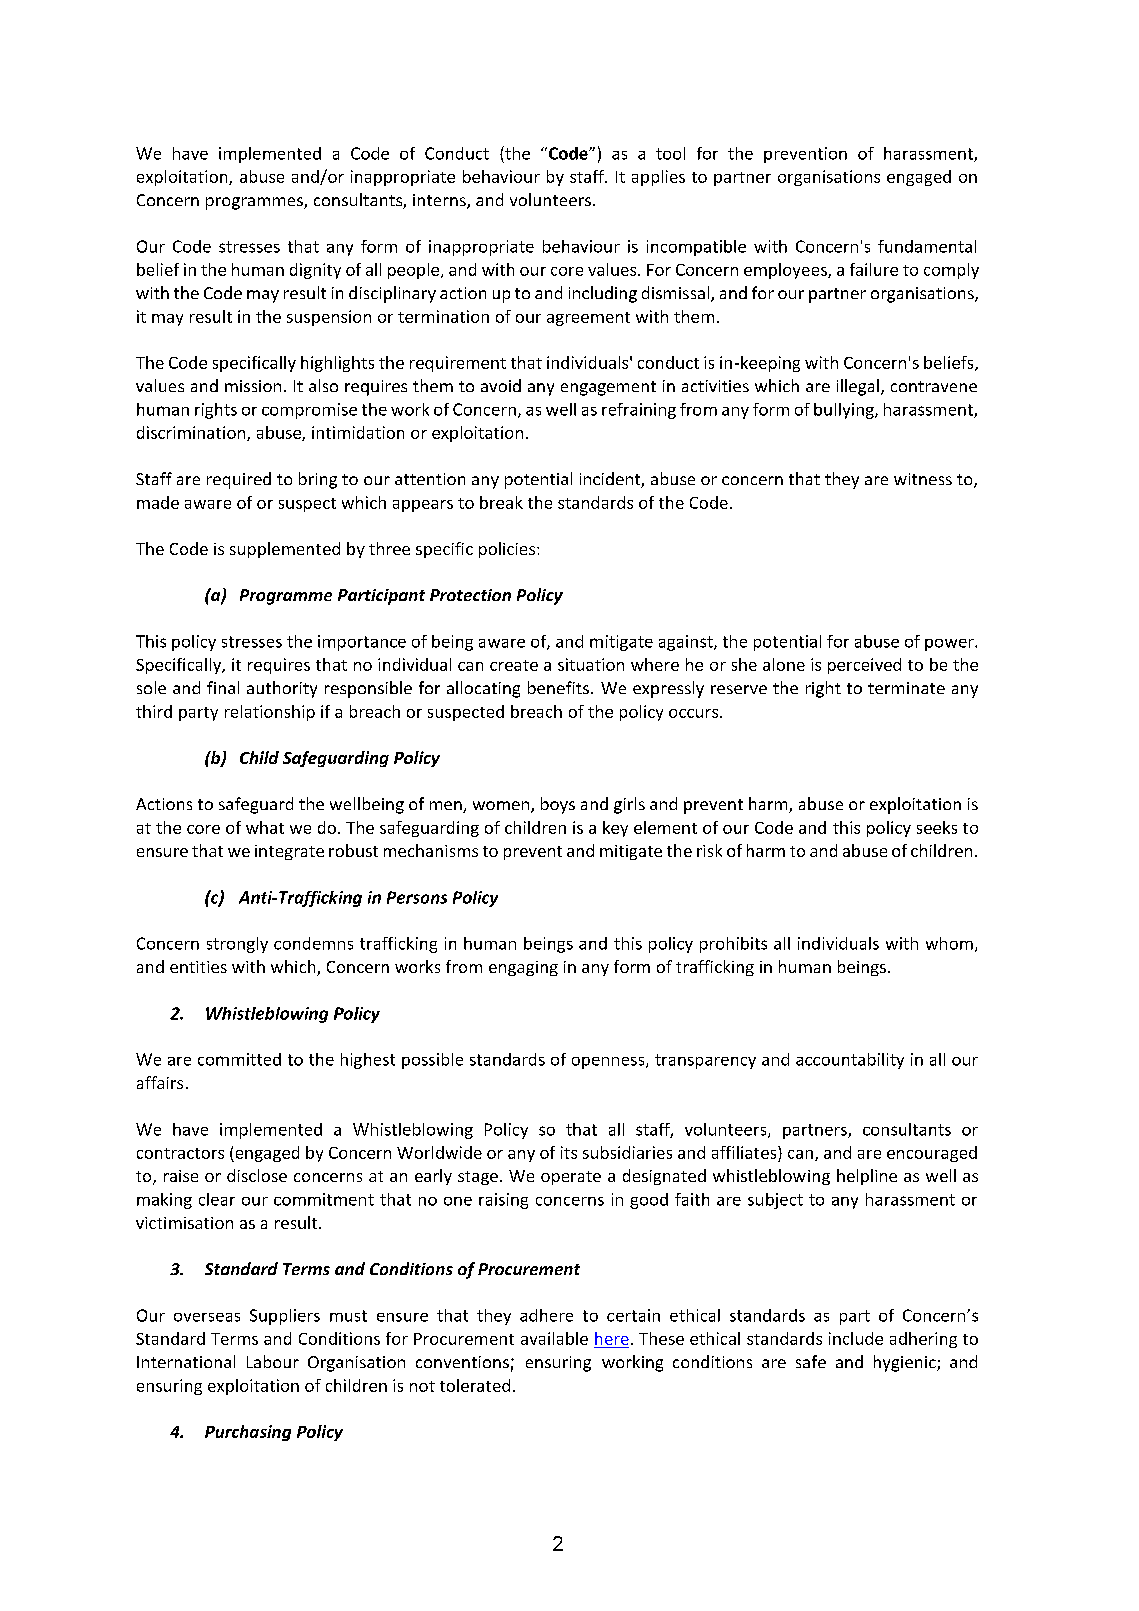  Describe the element at coordinates (554, 1338) in the screenshot. I see `available` at that location.
